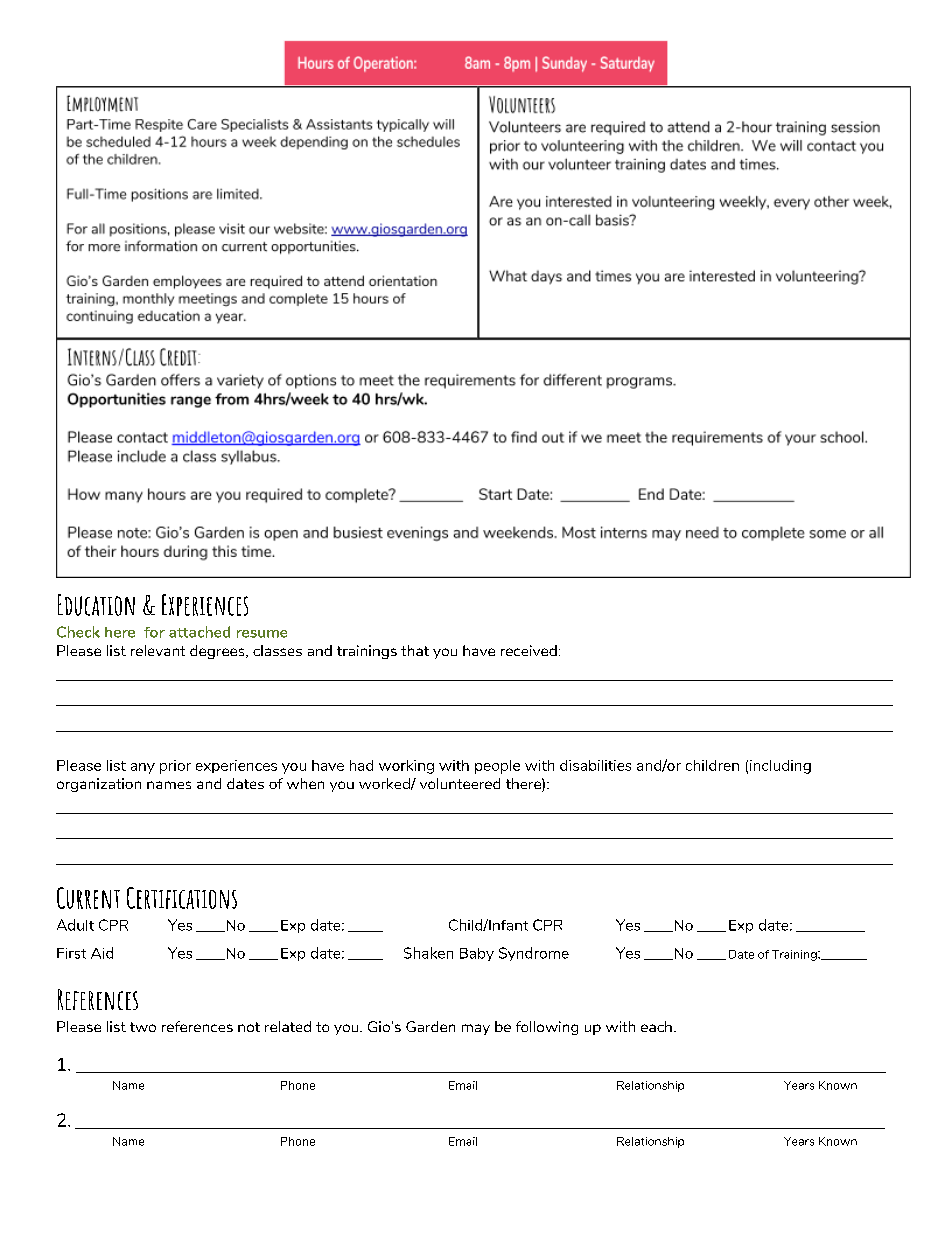  What do you see at coordinates (154, 632) in the document?
I see `for` at bounding box center [154, 632].
